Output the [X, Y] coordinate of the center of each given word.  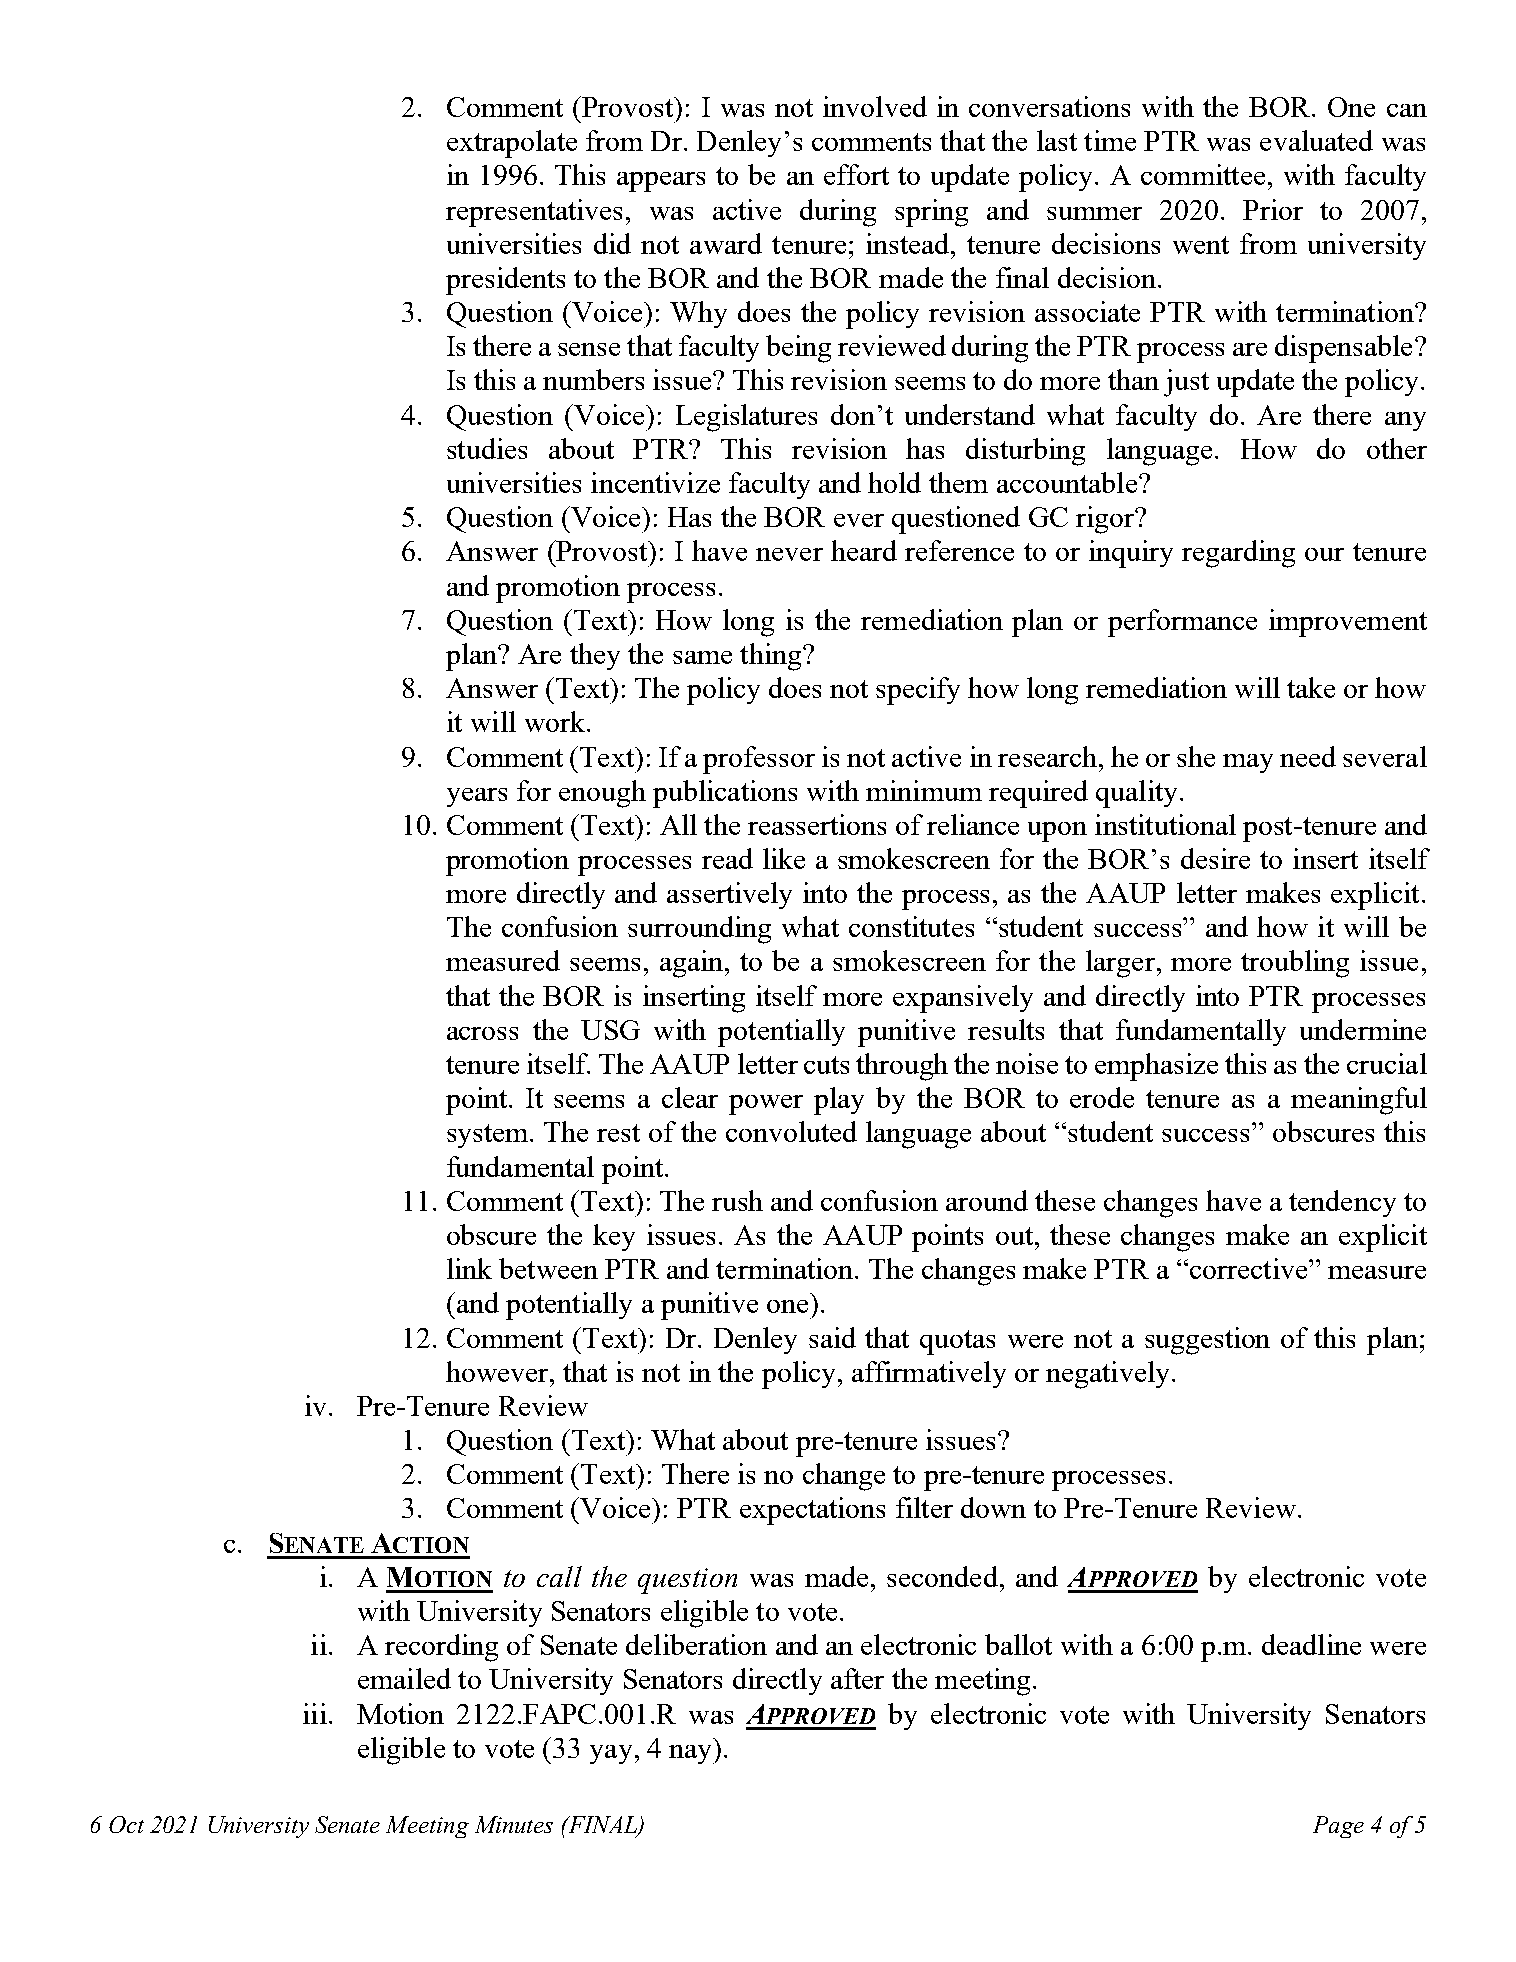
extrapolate [512, 144]
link [469, 1268]
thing [772, 657]
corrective [1250, 1268]
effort [856, 174]
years [477, 797]
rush [737, 1200]
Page [1338, 1827]
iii [315, 1713]
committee [1203, 174]
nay [691, 1754]
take [1311, 687]
